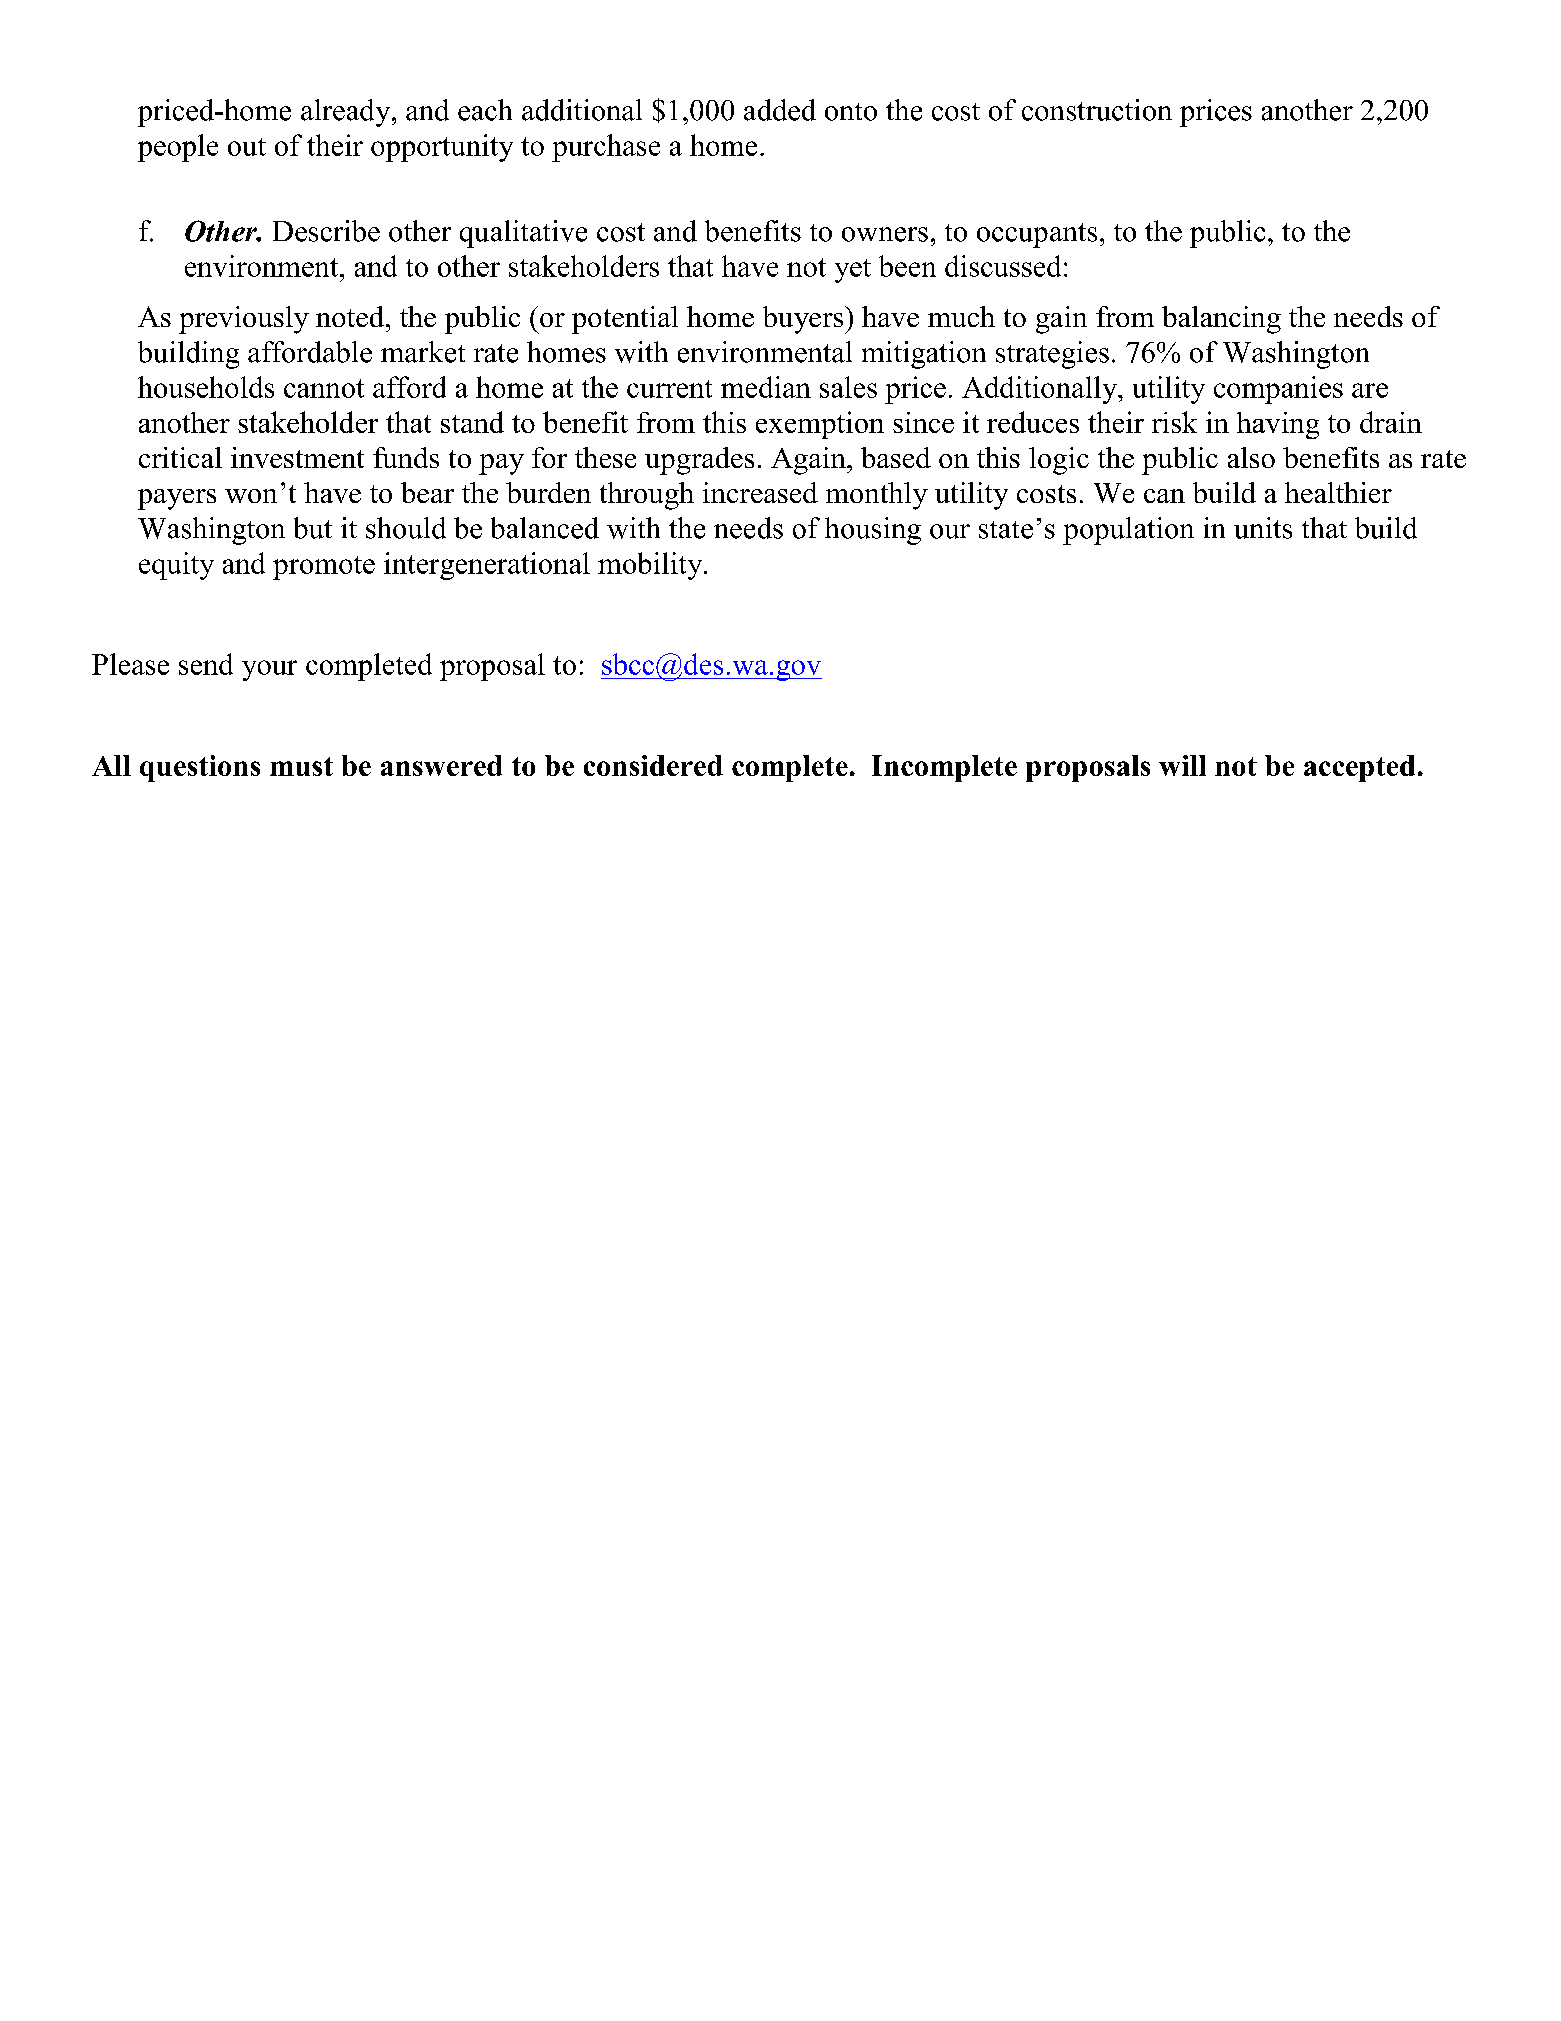  I want to click on out, so click(247, 147).
